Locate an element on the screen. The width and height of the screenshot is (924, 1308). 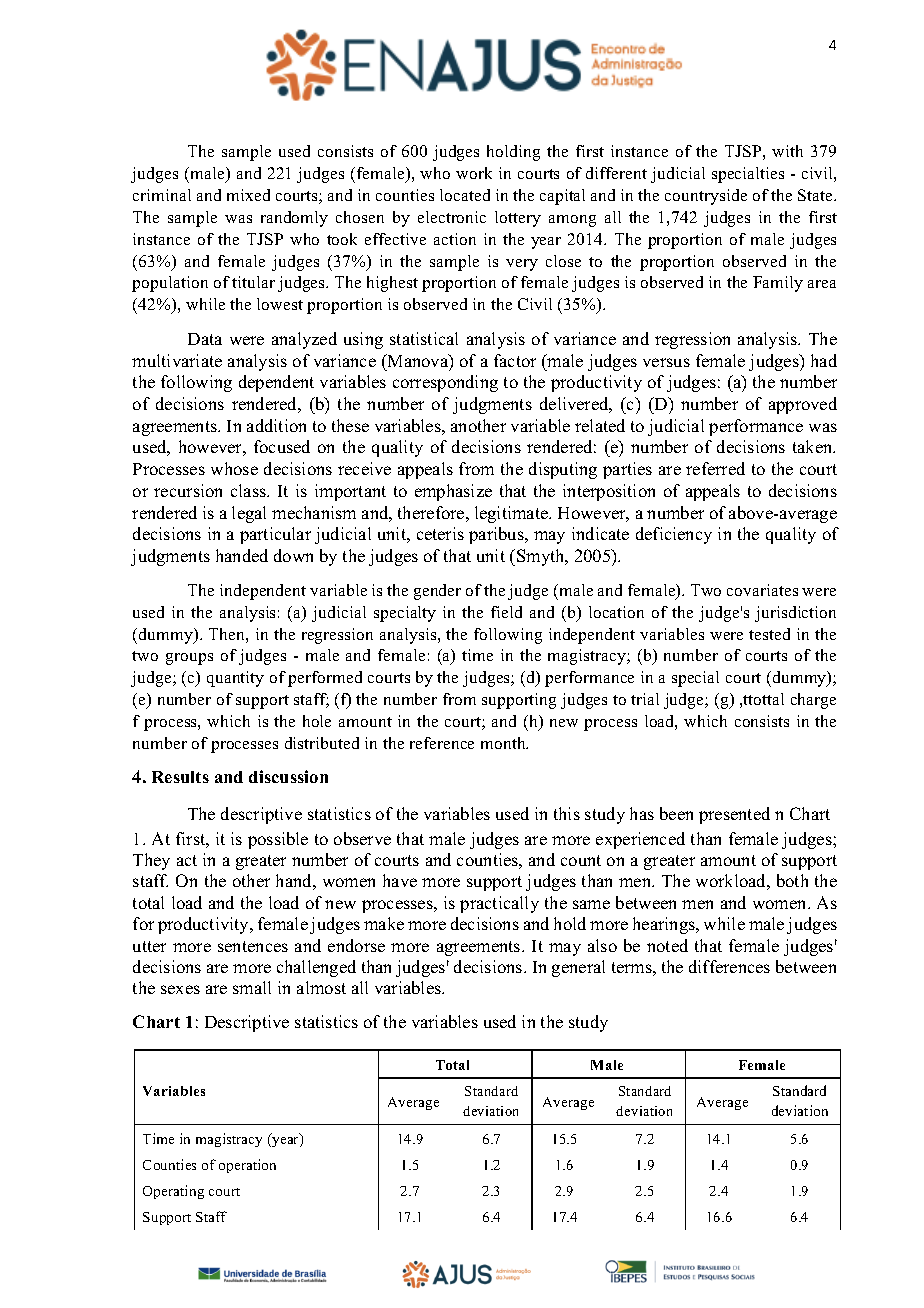
field is located at coordinates (506, 612).
